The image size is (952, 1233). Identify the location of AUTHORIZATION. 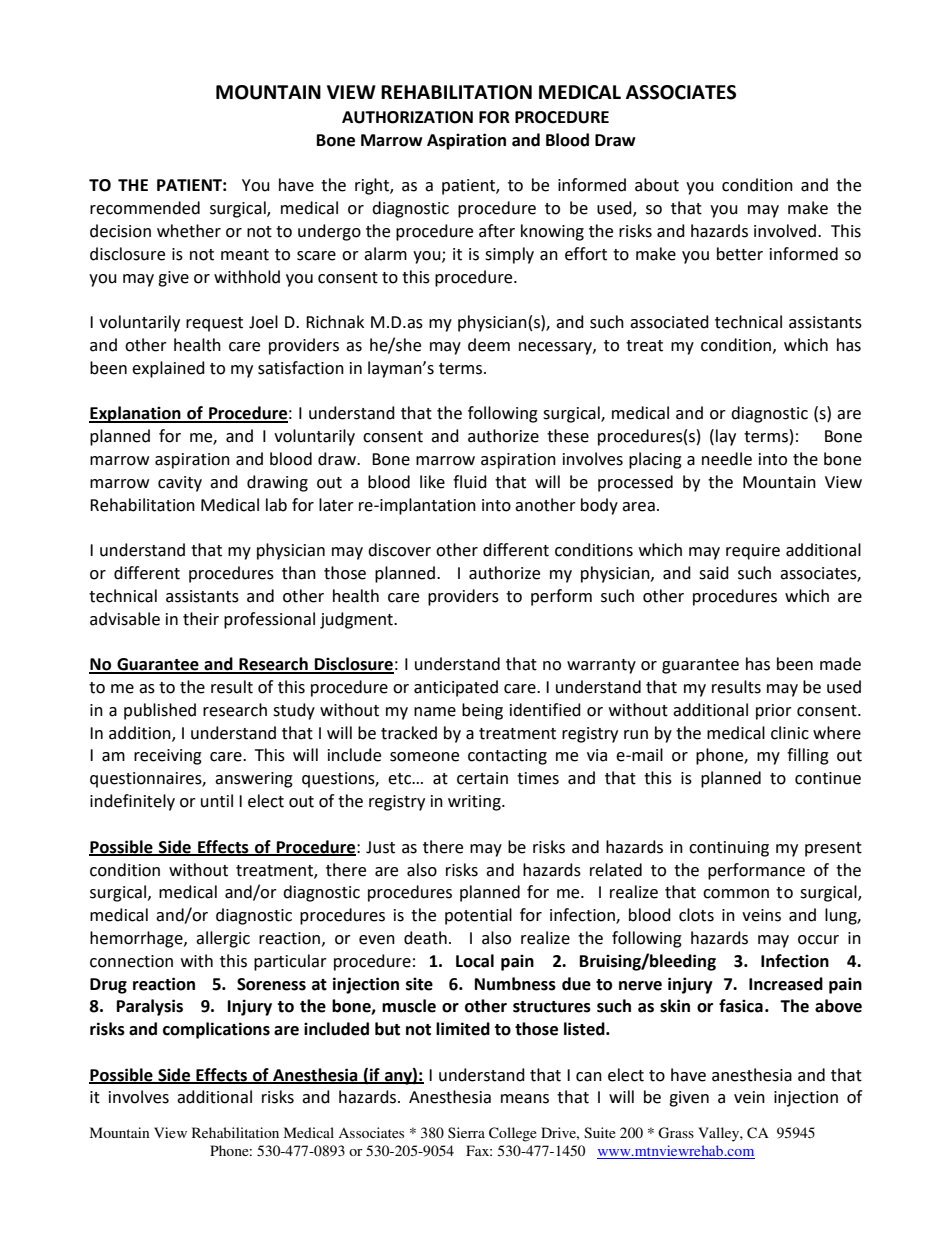
(407, 117).
